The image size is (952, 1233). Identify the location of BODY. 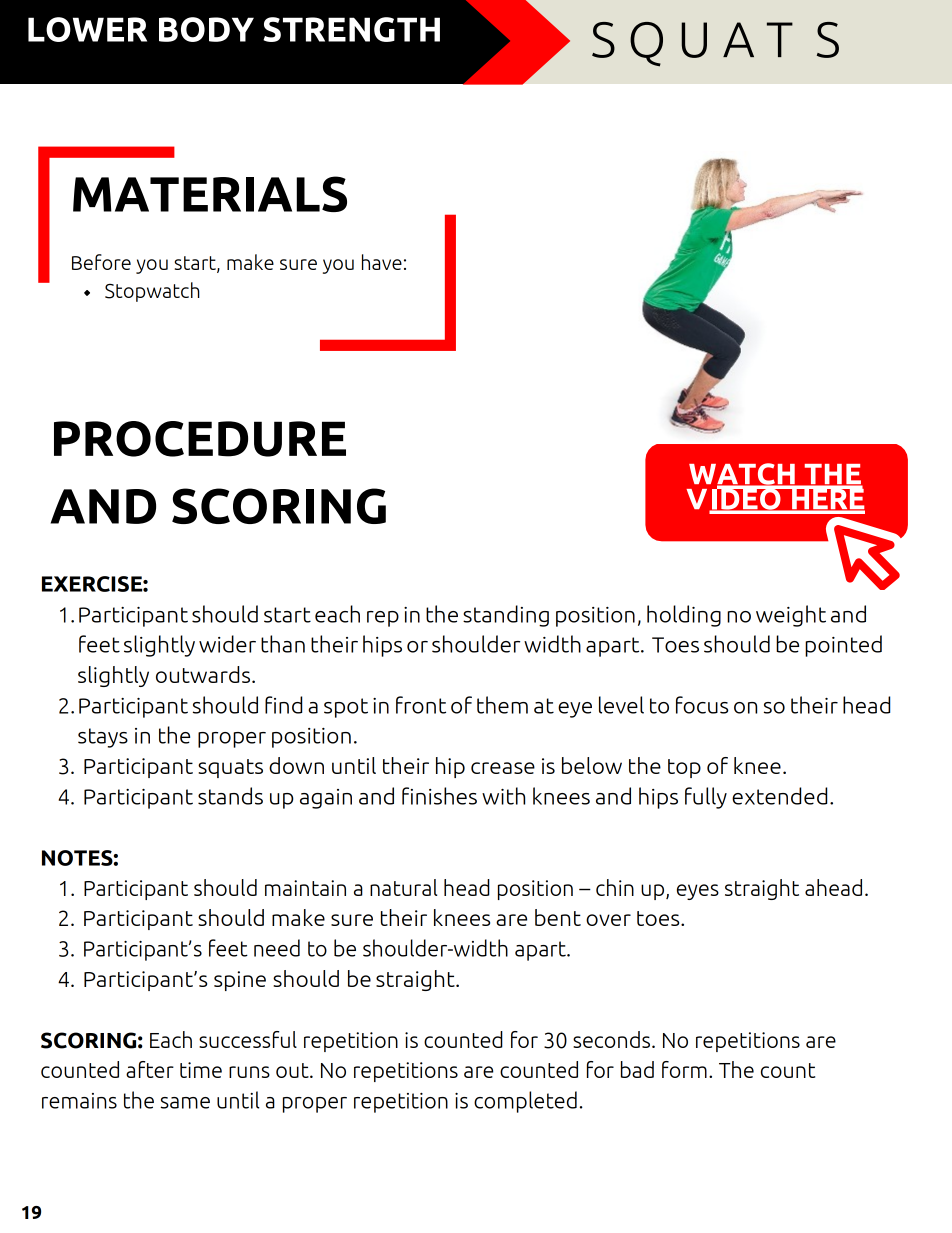
(206, 29).
